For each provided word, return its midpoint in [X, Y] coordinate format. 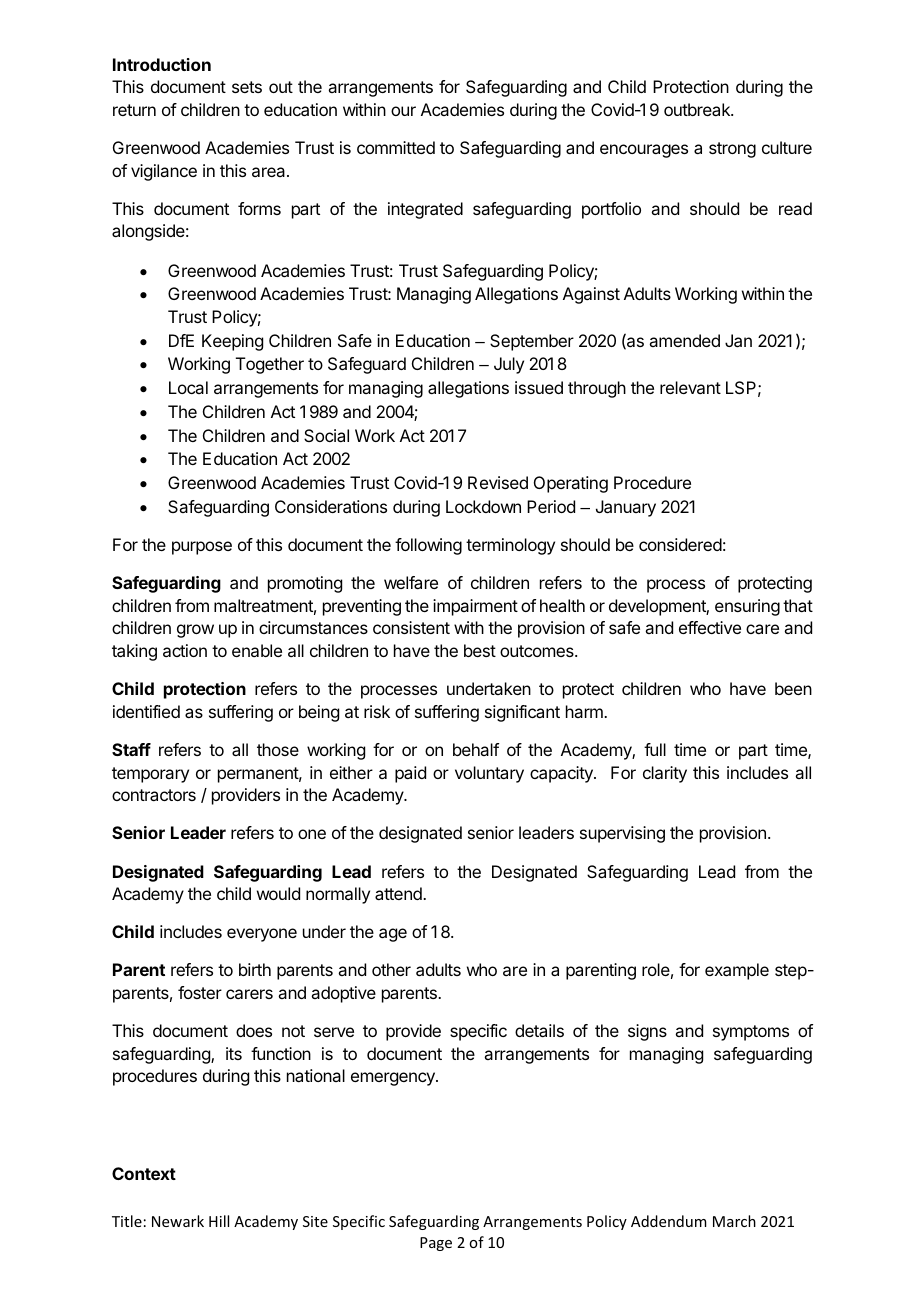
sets [247, 87]
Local [188, 387]
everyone [262, 935]
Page [436, 1244]
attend [399, 893]
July [509, 365]
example [737, 971]
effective [710, 627]
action [185, 650]
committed [396, 147]
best [480, 650]
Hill [219, 1221]
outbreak [698, 109]
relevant [690, 387]
